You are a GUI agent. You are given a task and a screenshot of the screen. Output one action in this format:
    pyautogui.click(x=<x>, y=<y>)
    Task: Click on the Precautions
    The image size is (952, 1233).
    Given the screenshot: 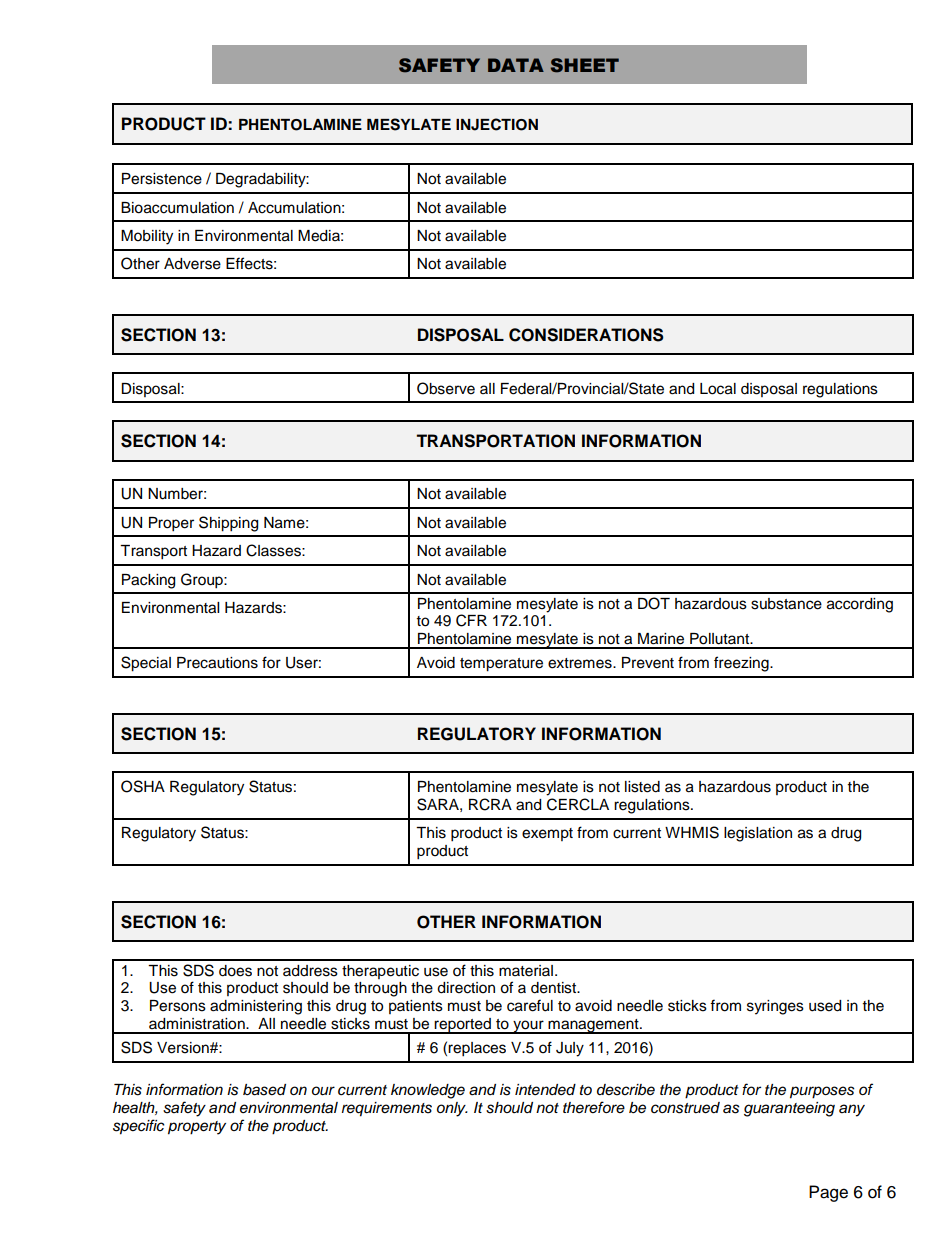 What is the action you would take?
    pyautogui.click(x=217, y=663)
